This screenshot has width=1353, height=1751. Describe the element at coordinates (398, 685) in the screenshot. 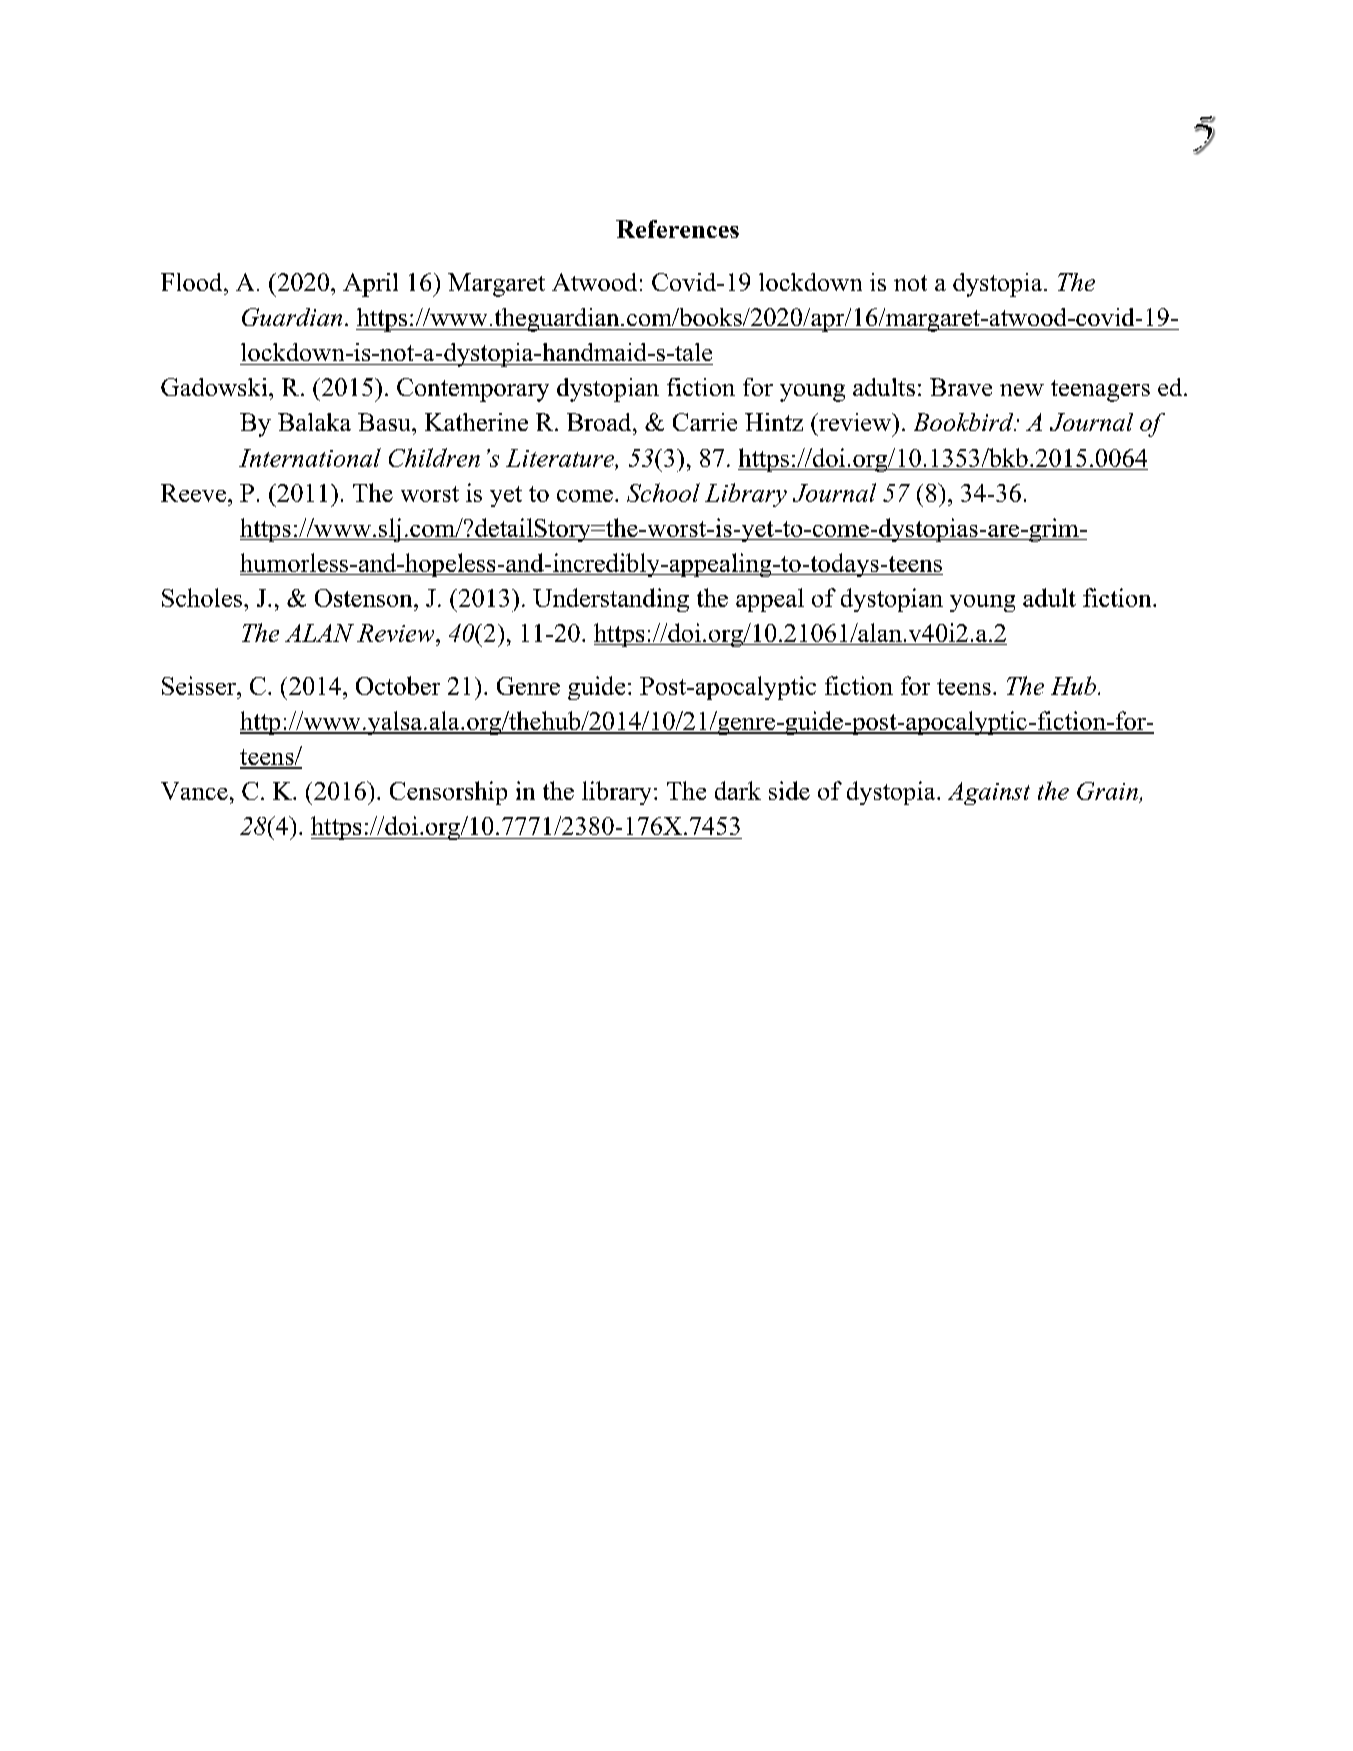

I see `October` at that location.
